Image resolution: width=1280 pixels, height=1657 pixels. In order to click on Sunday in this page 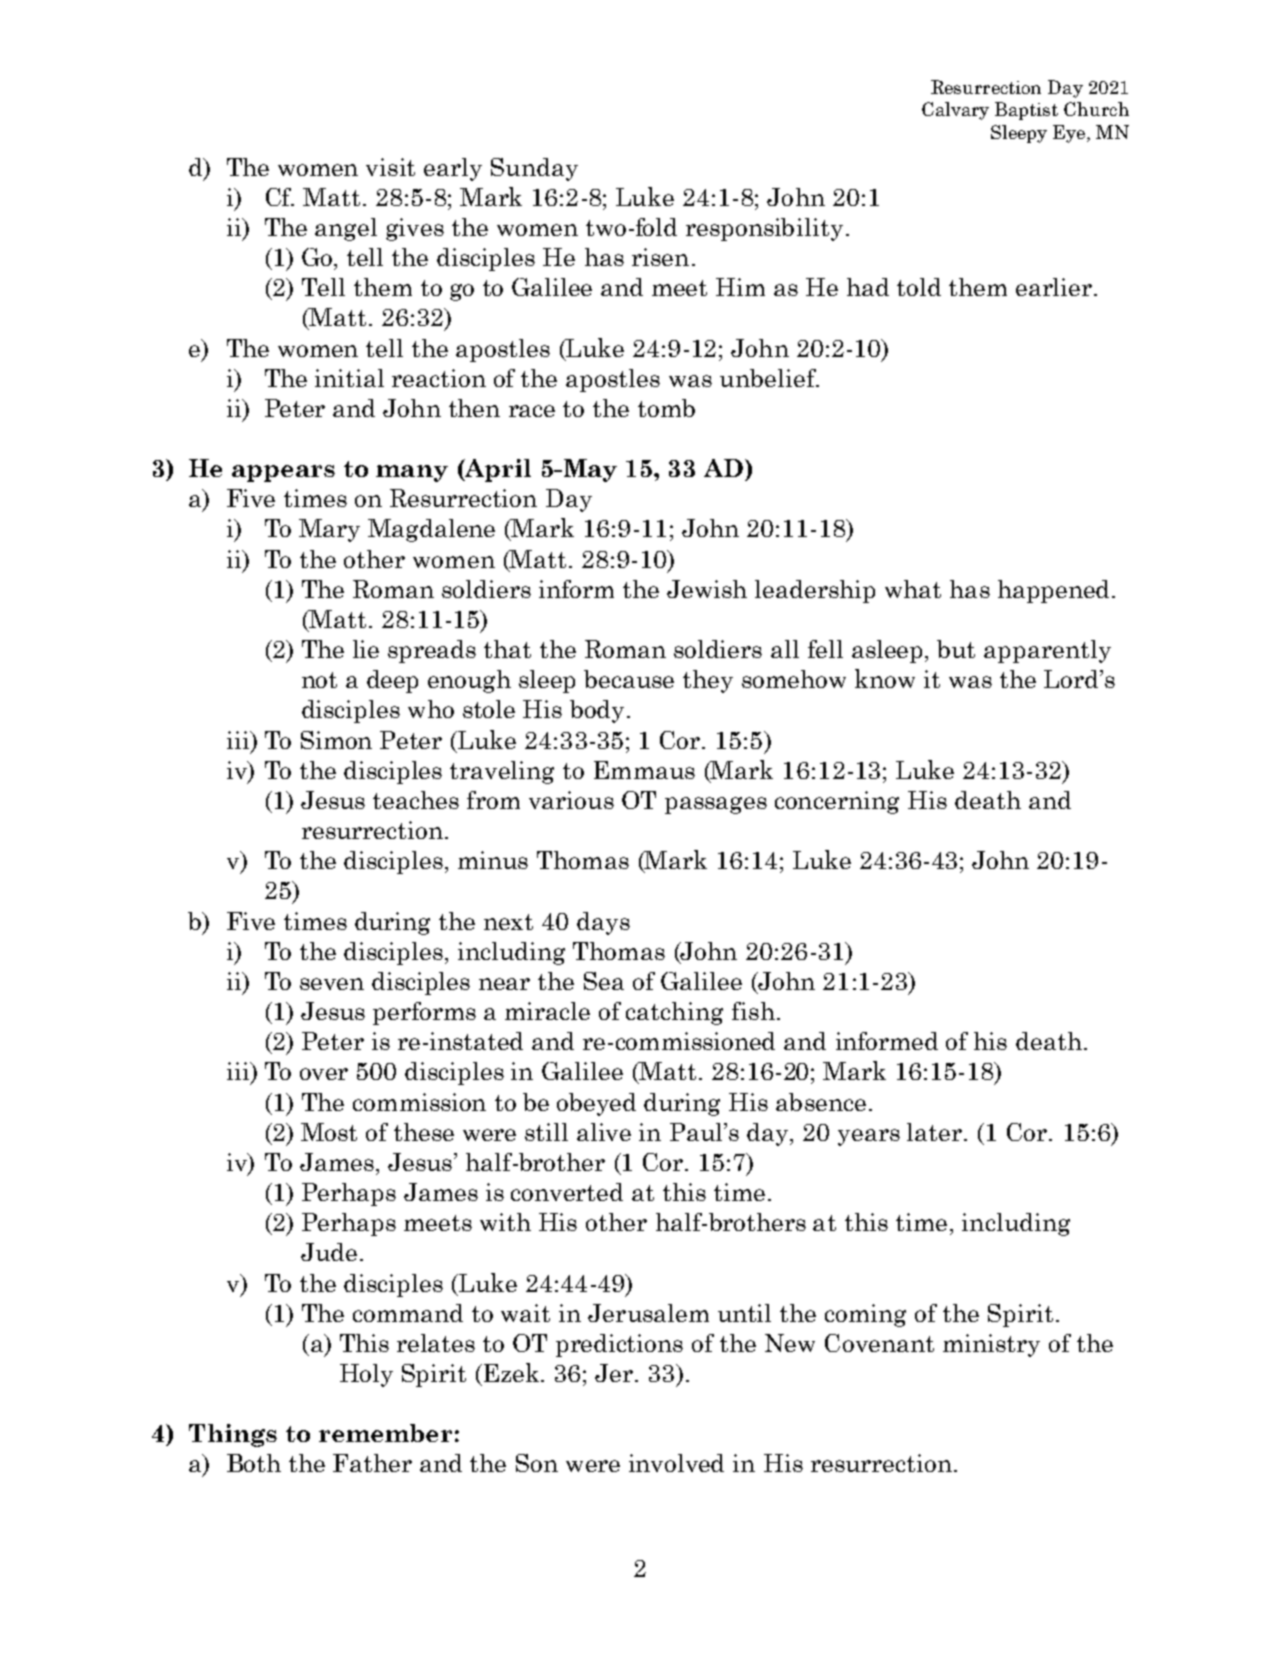, I will do `click(534, 169)`.
